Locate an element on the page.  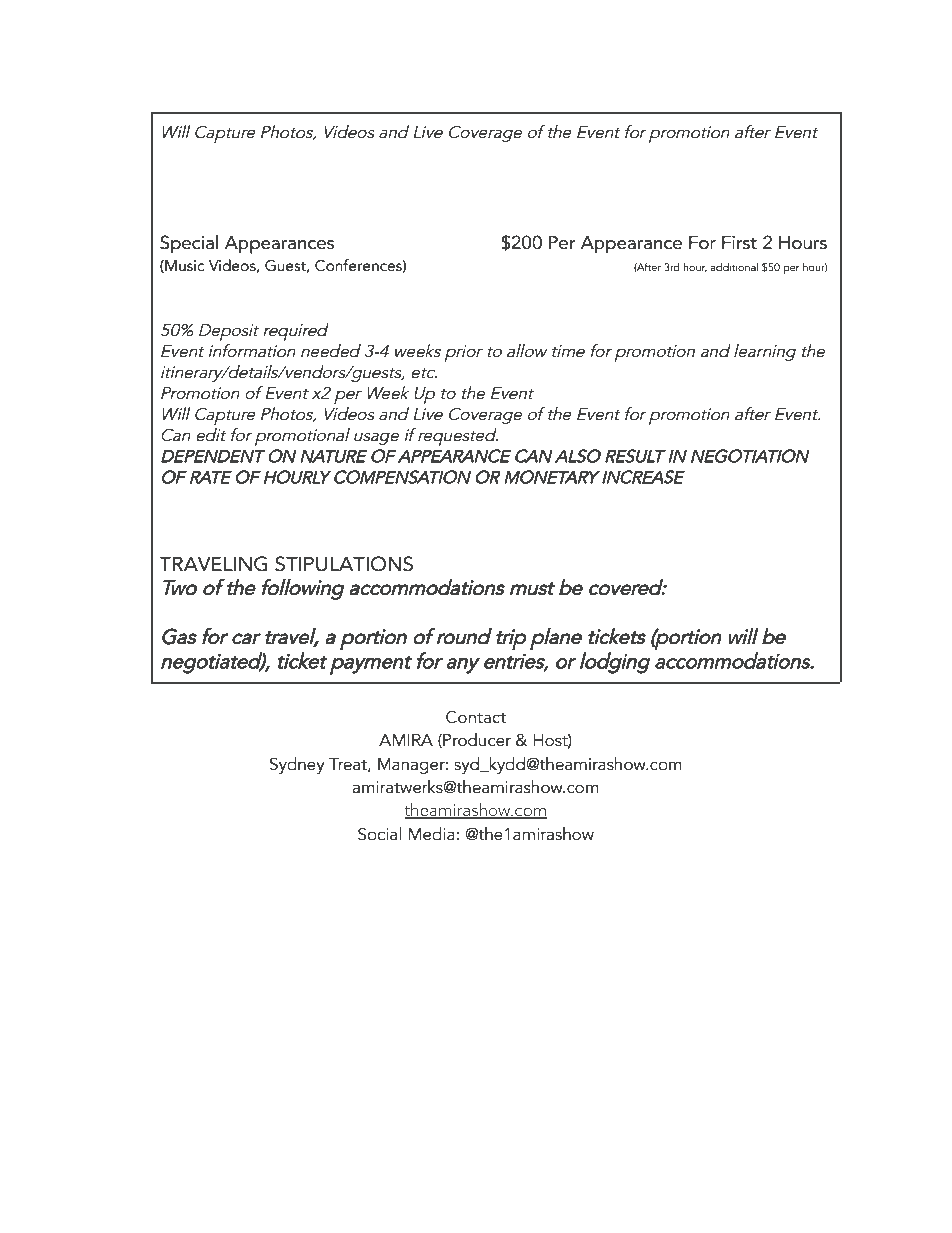
Media is located at coordinates (433, 834).
